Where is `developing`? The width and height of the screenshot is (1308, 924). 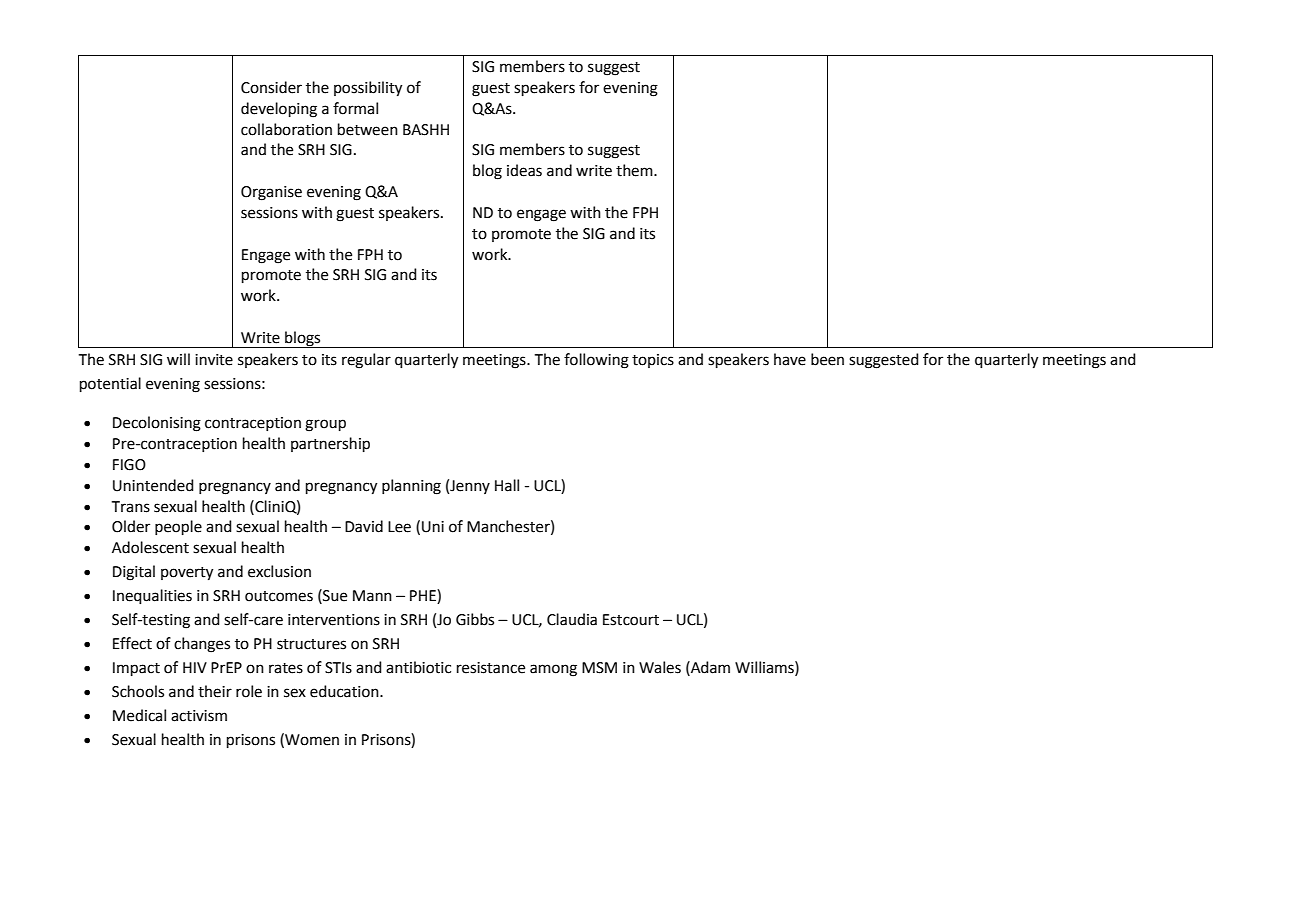 developing is located at coordinates (279, 110).
